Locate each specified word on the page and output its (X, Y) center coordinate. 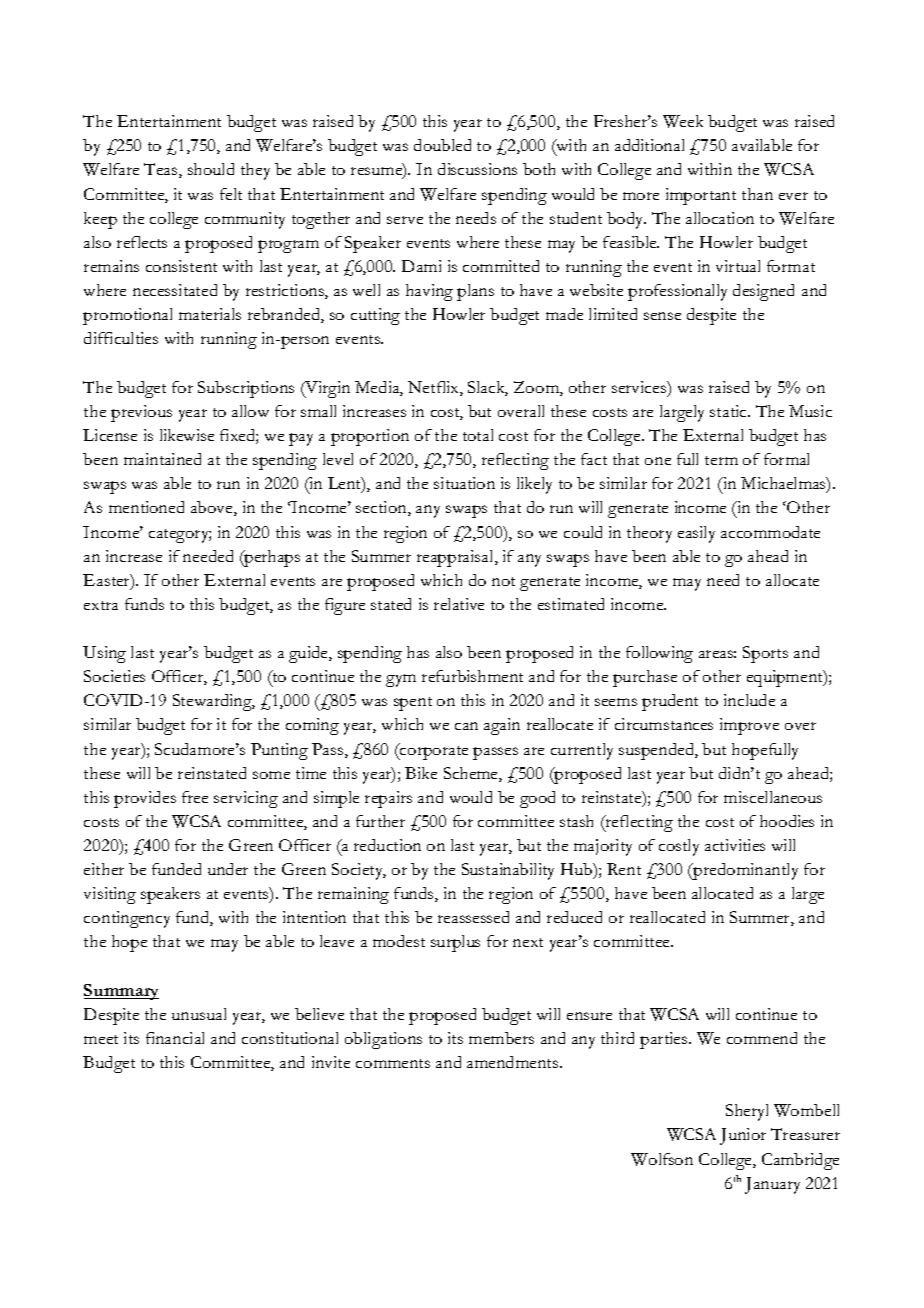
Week (683, 121)
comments (393, 1063)
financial (175, 1038)
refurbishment (472, 676)
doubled (442, 145)
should (211, 169)
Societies (114, 676)
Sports (765, 654)
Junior (743, 1136)
